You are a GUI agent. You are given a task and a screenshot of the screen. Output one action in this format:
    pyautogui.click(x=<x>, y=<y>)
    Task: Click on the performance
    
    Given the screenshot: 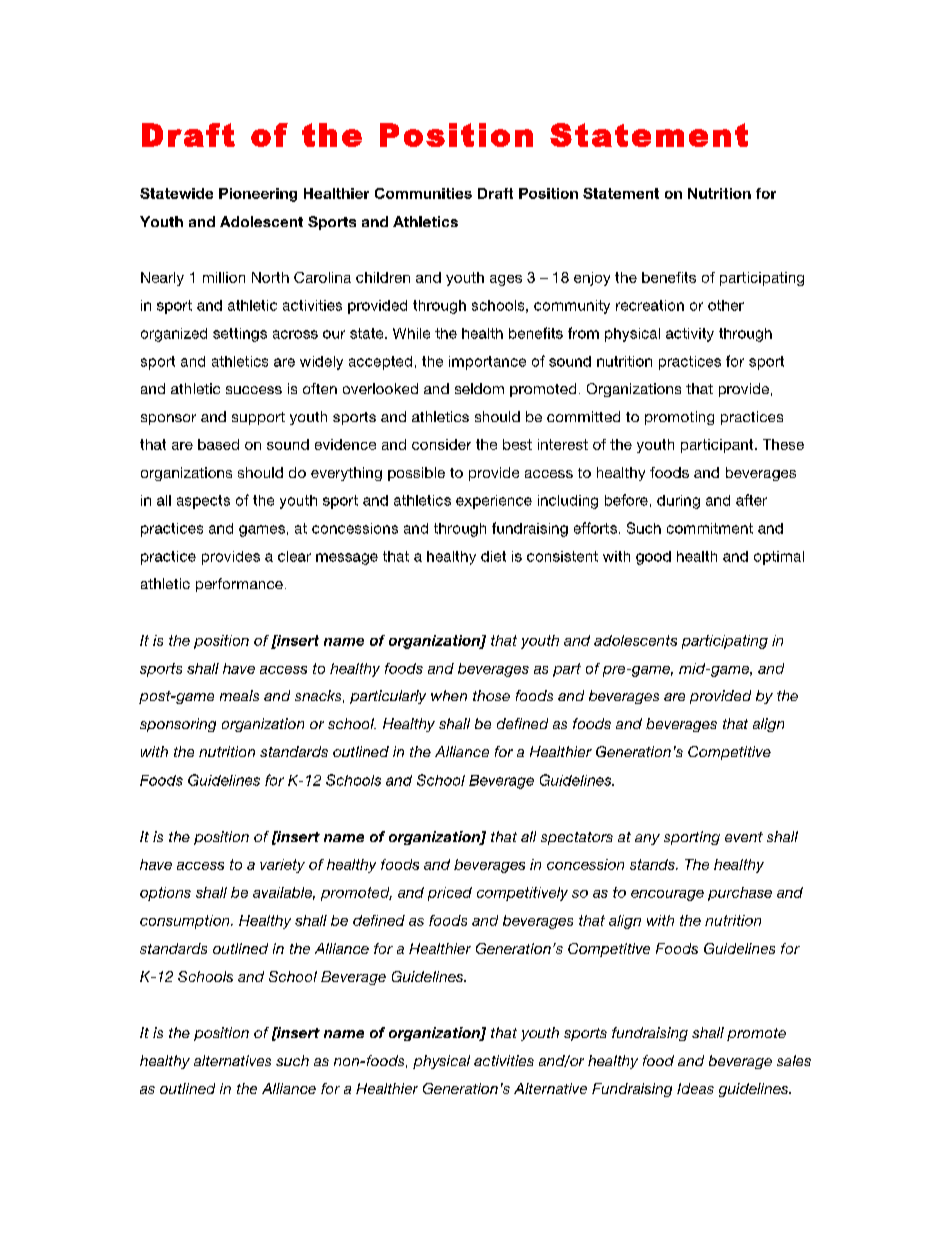 What is the action you would take?
    pyautogui.click(x=239, y=585)
